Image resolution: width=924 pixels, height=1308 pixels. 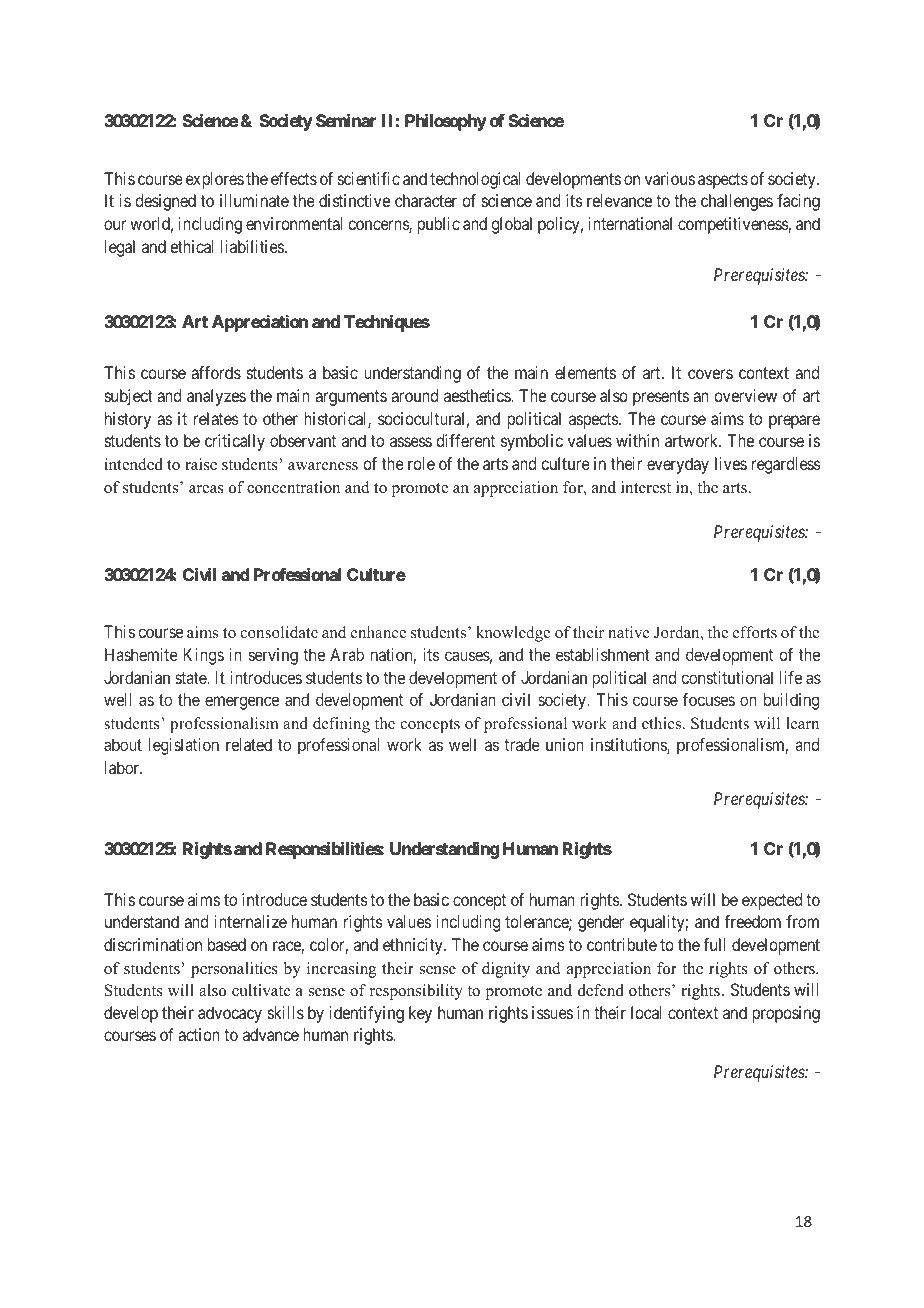 I want to click on focuses, so click(x=709, y=699).
